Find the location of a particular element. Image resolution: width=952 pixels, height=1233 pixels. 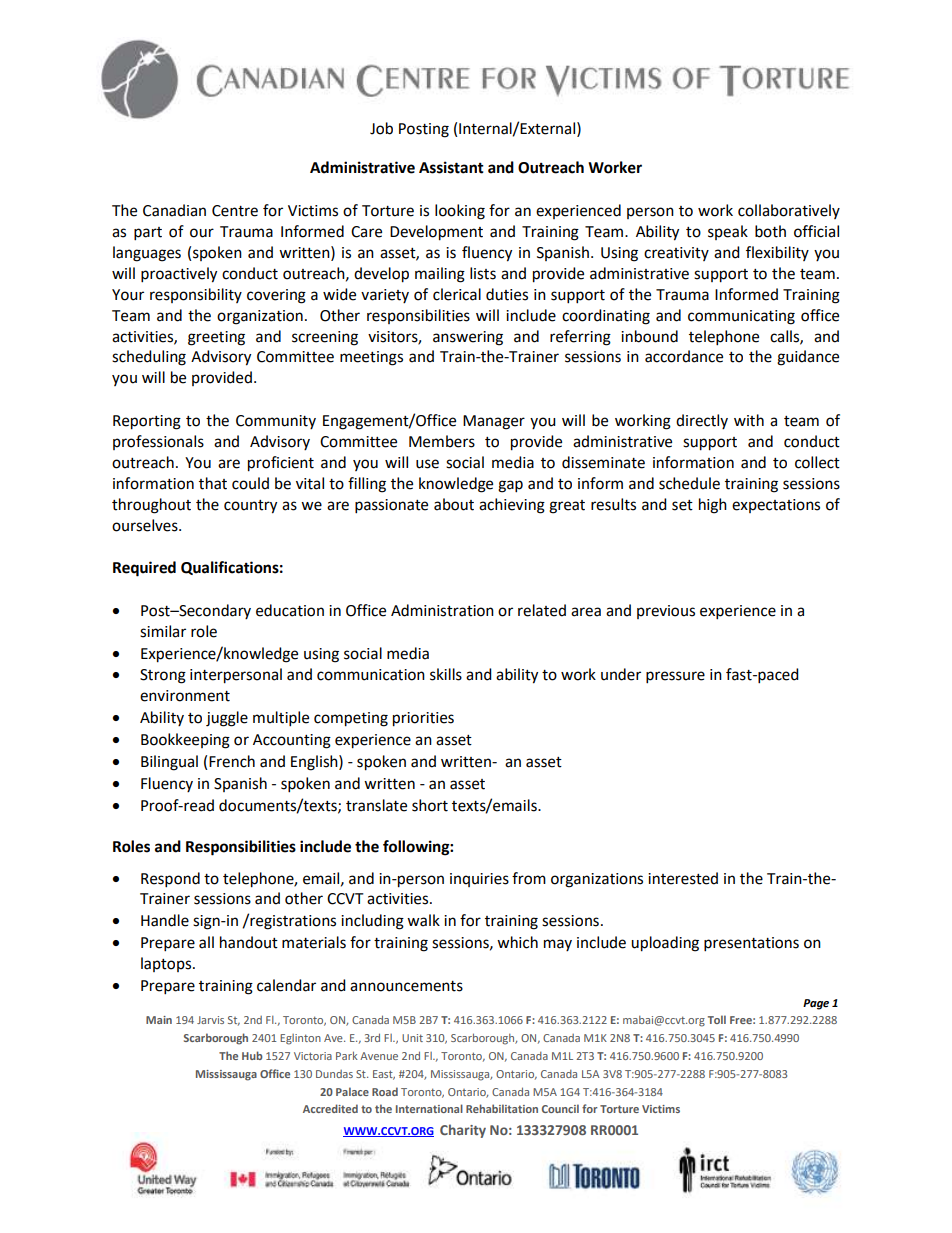

Toll is located at coordinates (717, 1019).
